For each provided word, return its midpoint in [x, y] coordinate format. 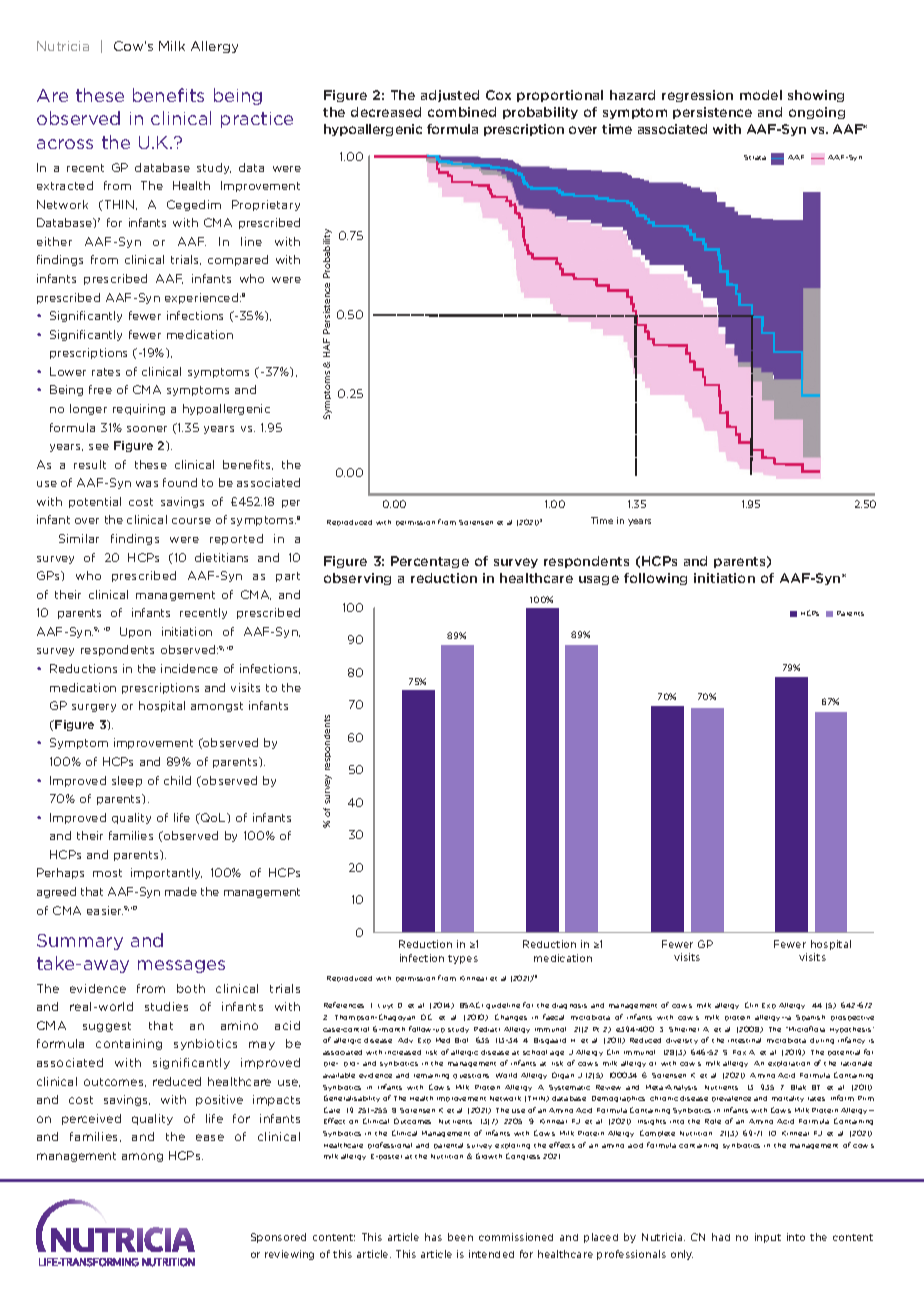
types [463, 959]
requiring [139, 409]
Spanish [810, 1018]
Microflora [806, 1029]
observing [357, 579]
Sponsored [278, 1238]
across [65, 144]
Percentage [430, 562]
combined [462, 112]
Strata [755, 157]
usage [599, 580]
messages [181, 966]
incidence [189, 668]
